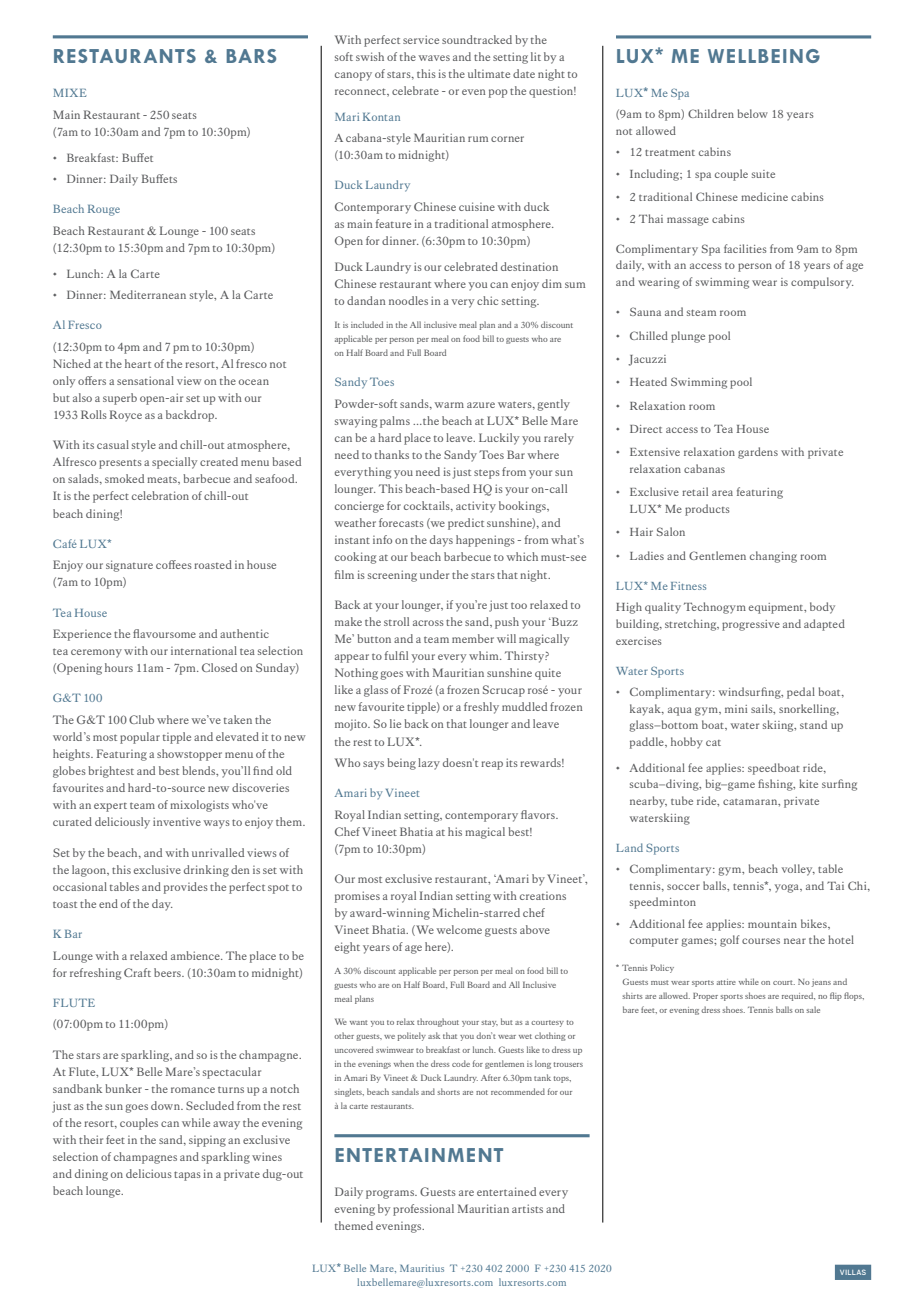 This document has height=1308, width=924. Describe the element at coordinates (251, 56) in the document. I see `BARS` at that location.
